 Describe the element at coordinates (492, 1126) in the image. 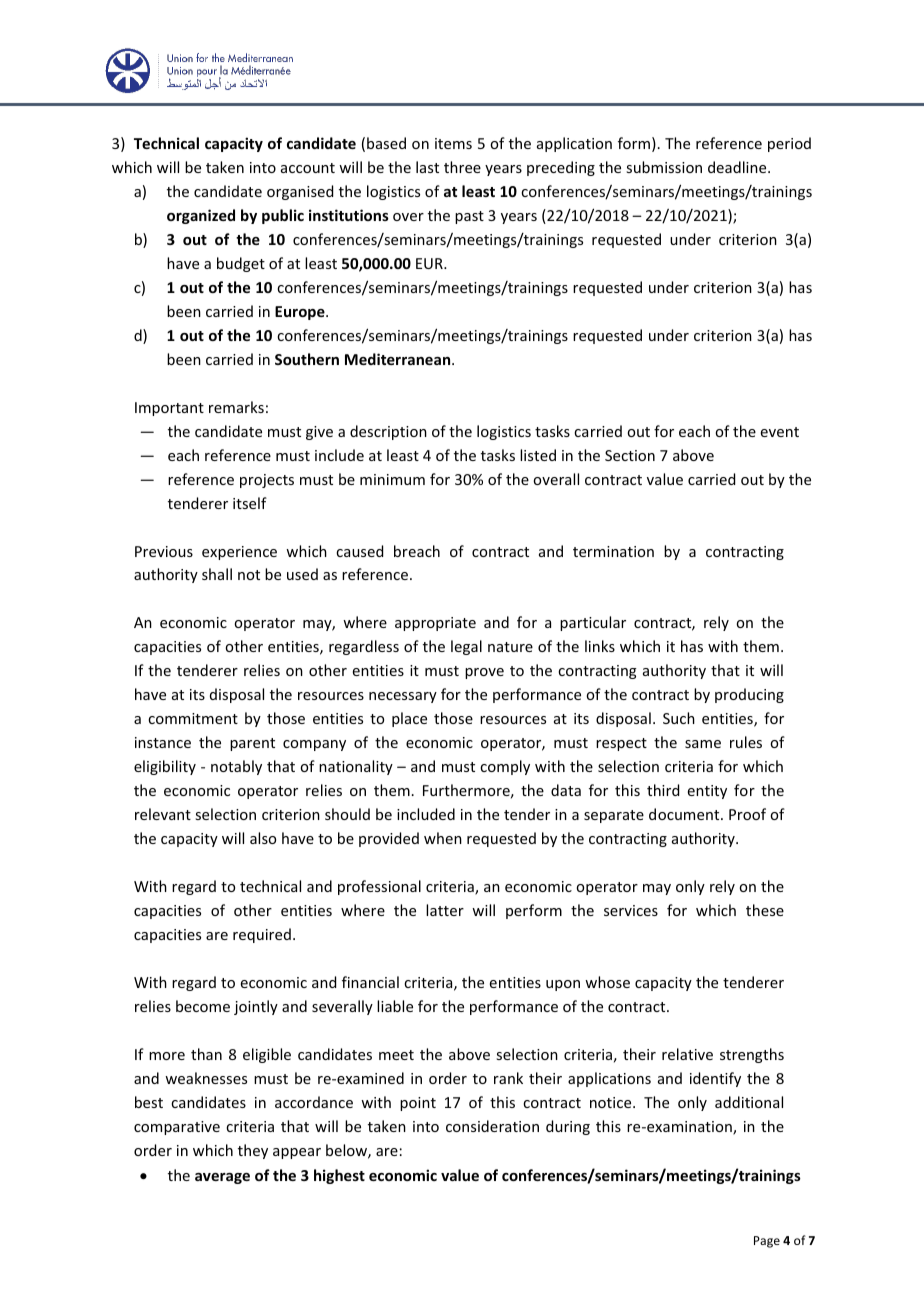

I see `consideration` at that location.
